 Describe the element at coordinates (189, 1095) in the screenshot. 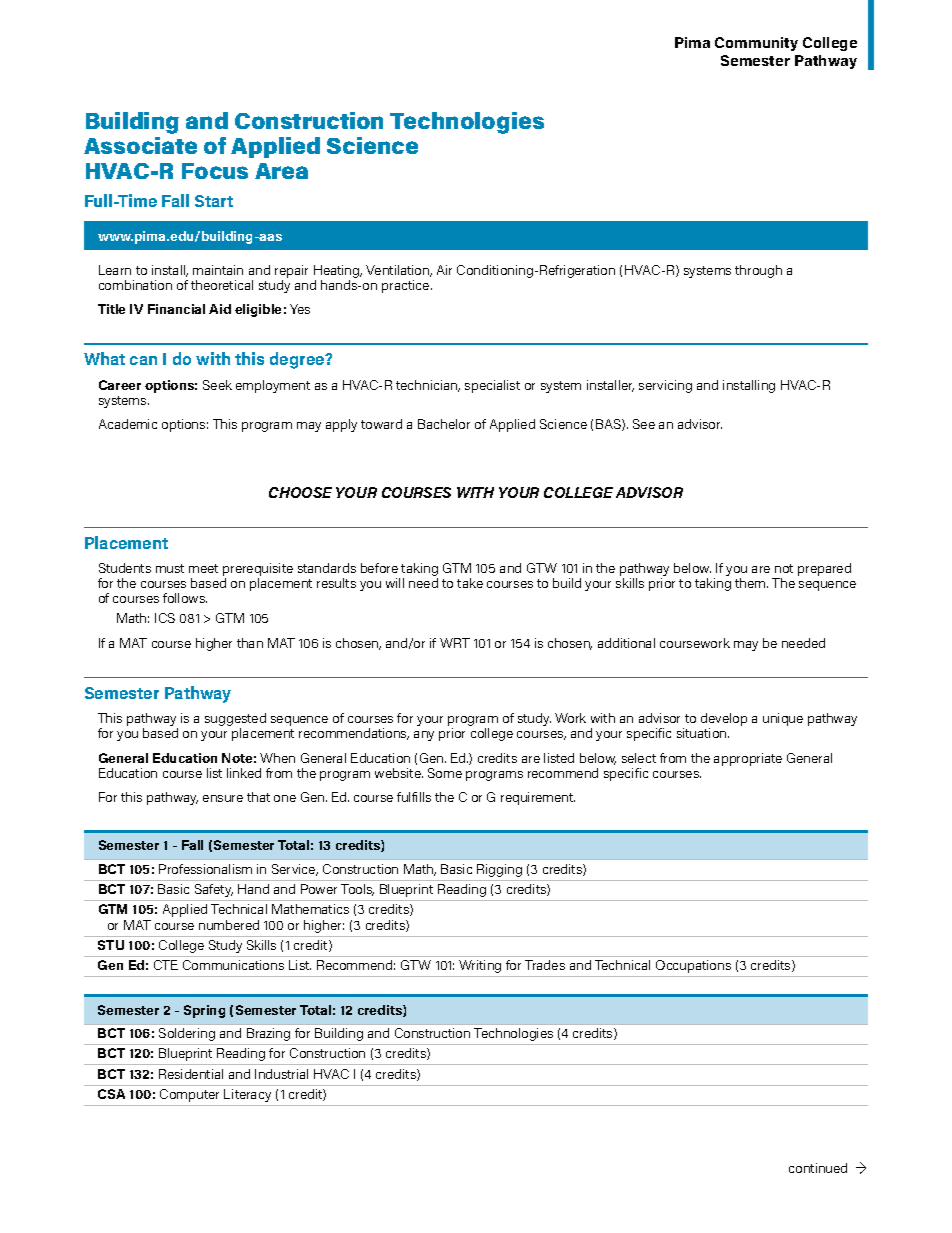

I see `Computer` at that location.
